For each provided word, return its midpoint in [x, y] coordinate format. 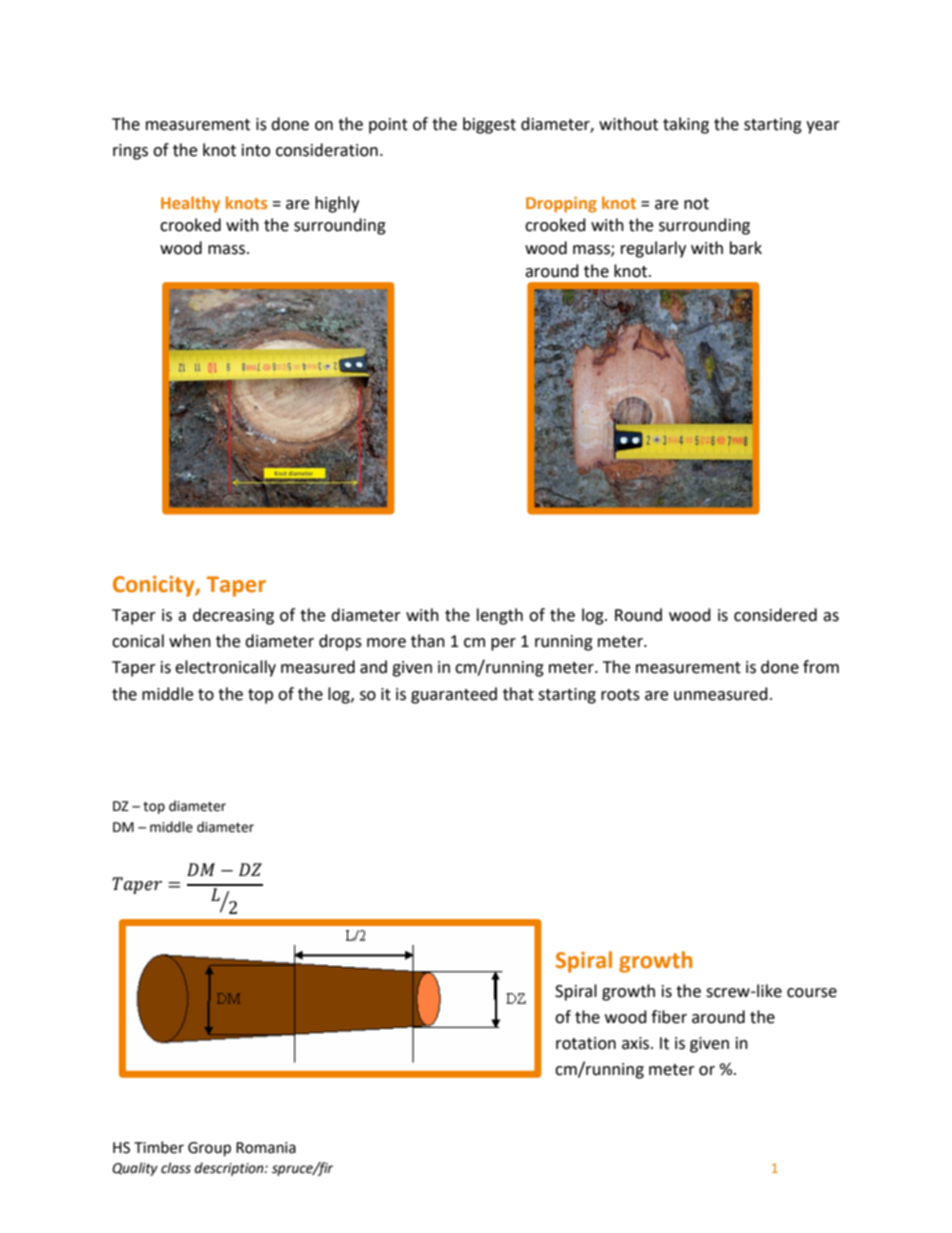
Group [209, 1149]
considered [775, 615]
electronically [225, 668]
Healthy [190, 204]
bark [746, 248]
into [256, 150]
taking [686, 125]
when [190, 641]
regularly [653, 249]
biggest [489, 125]
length [500, 616]
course [812, 993]
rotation [586, 1043]
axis [637, 1043]
